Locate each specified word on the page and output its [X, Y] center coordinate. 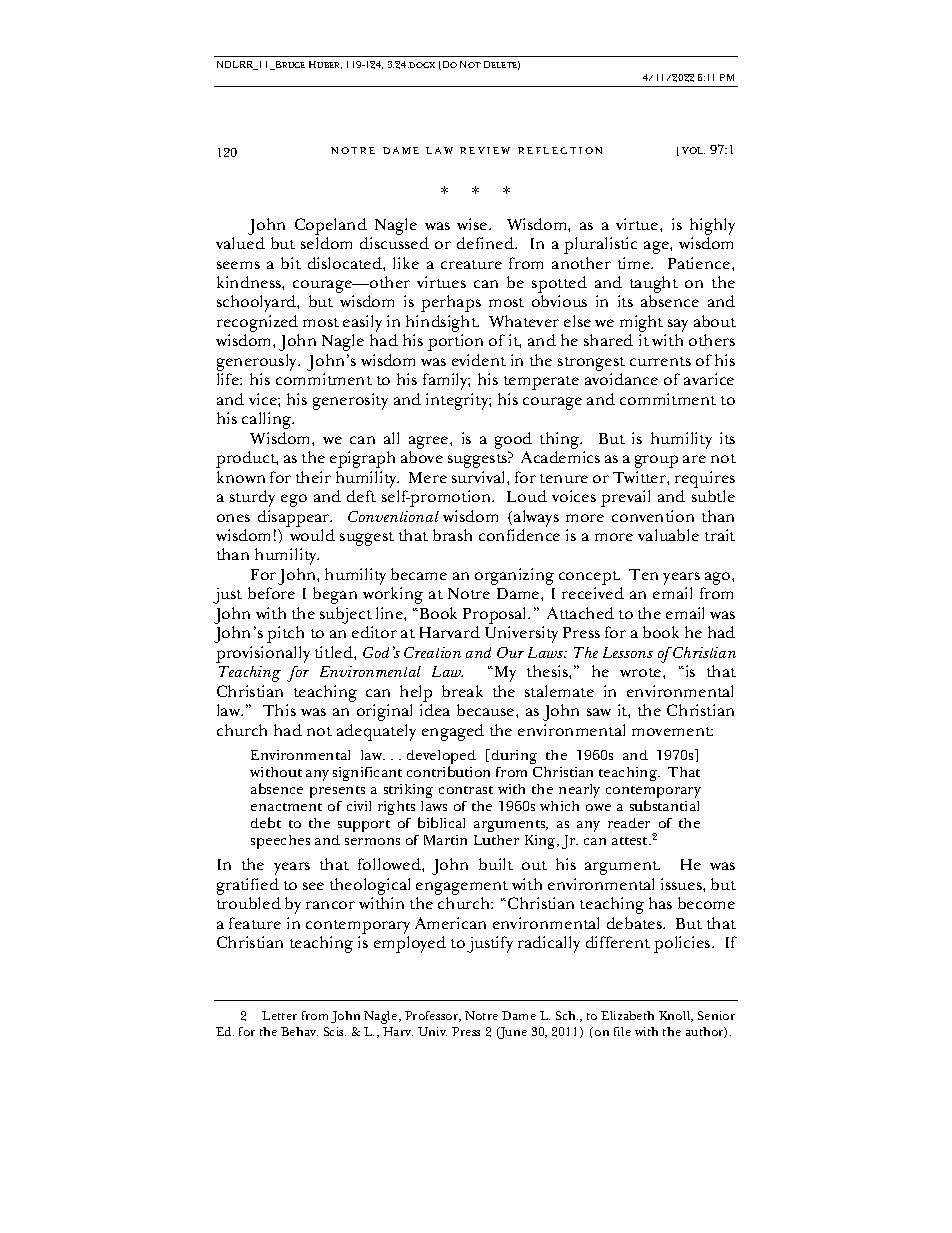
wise [473, 224]
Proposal [496, 617]
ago [719, 578]
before [271, 593]
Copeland [331, 226]
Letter [279, 1015]
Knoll [676, 1016]
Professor [433, 1016]
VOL [693, 150]
